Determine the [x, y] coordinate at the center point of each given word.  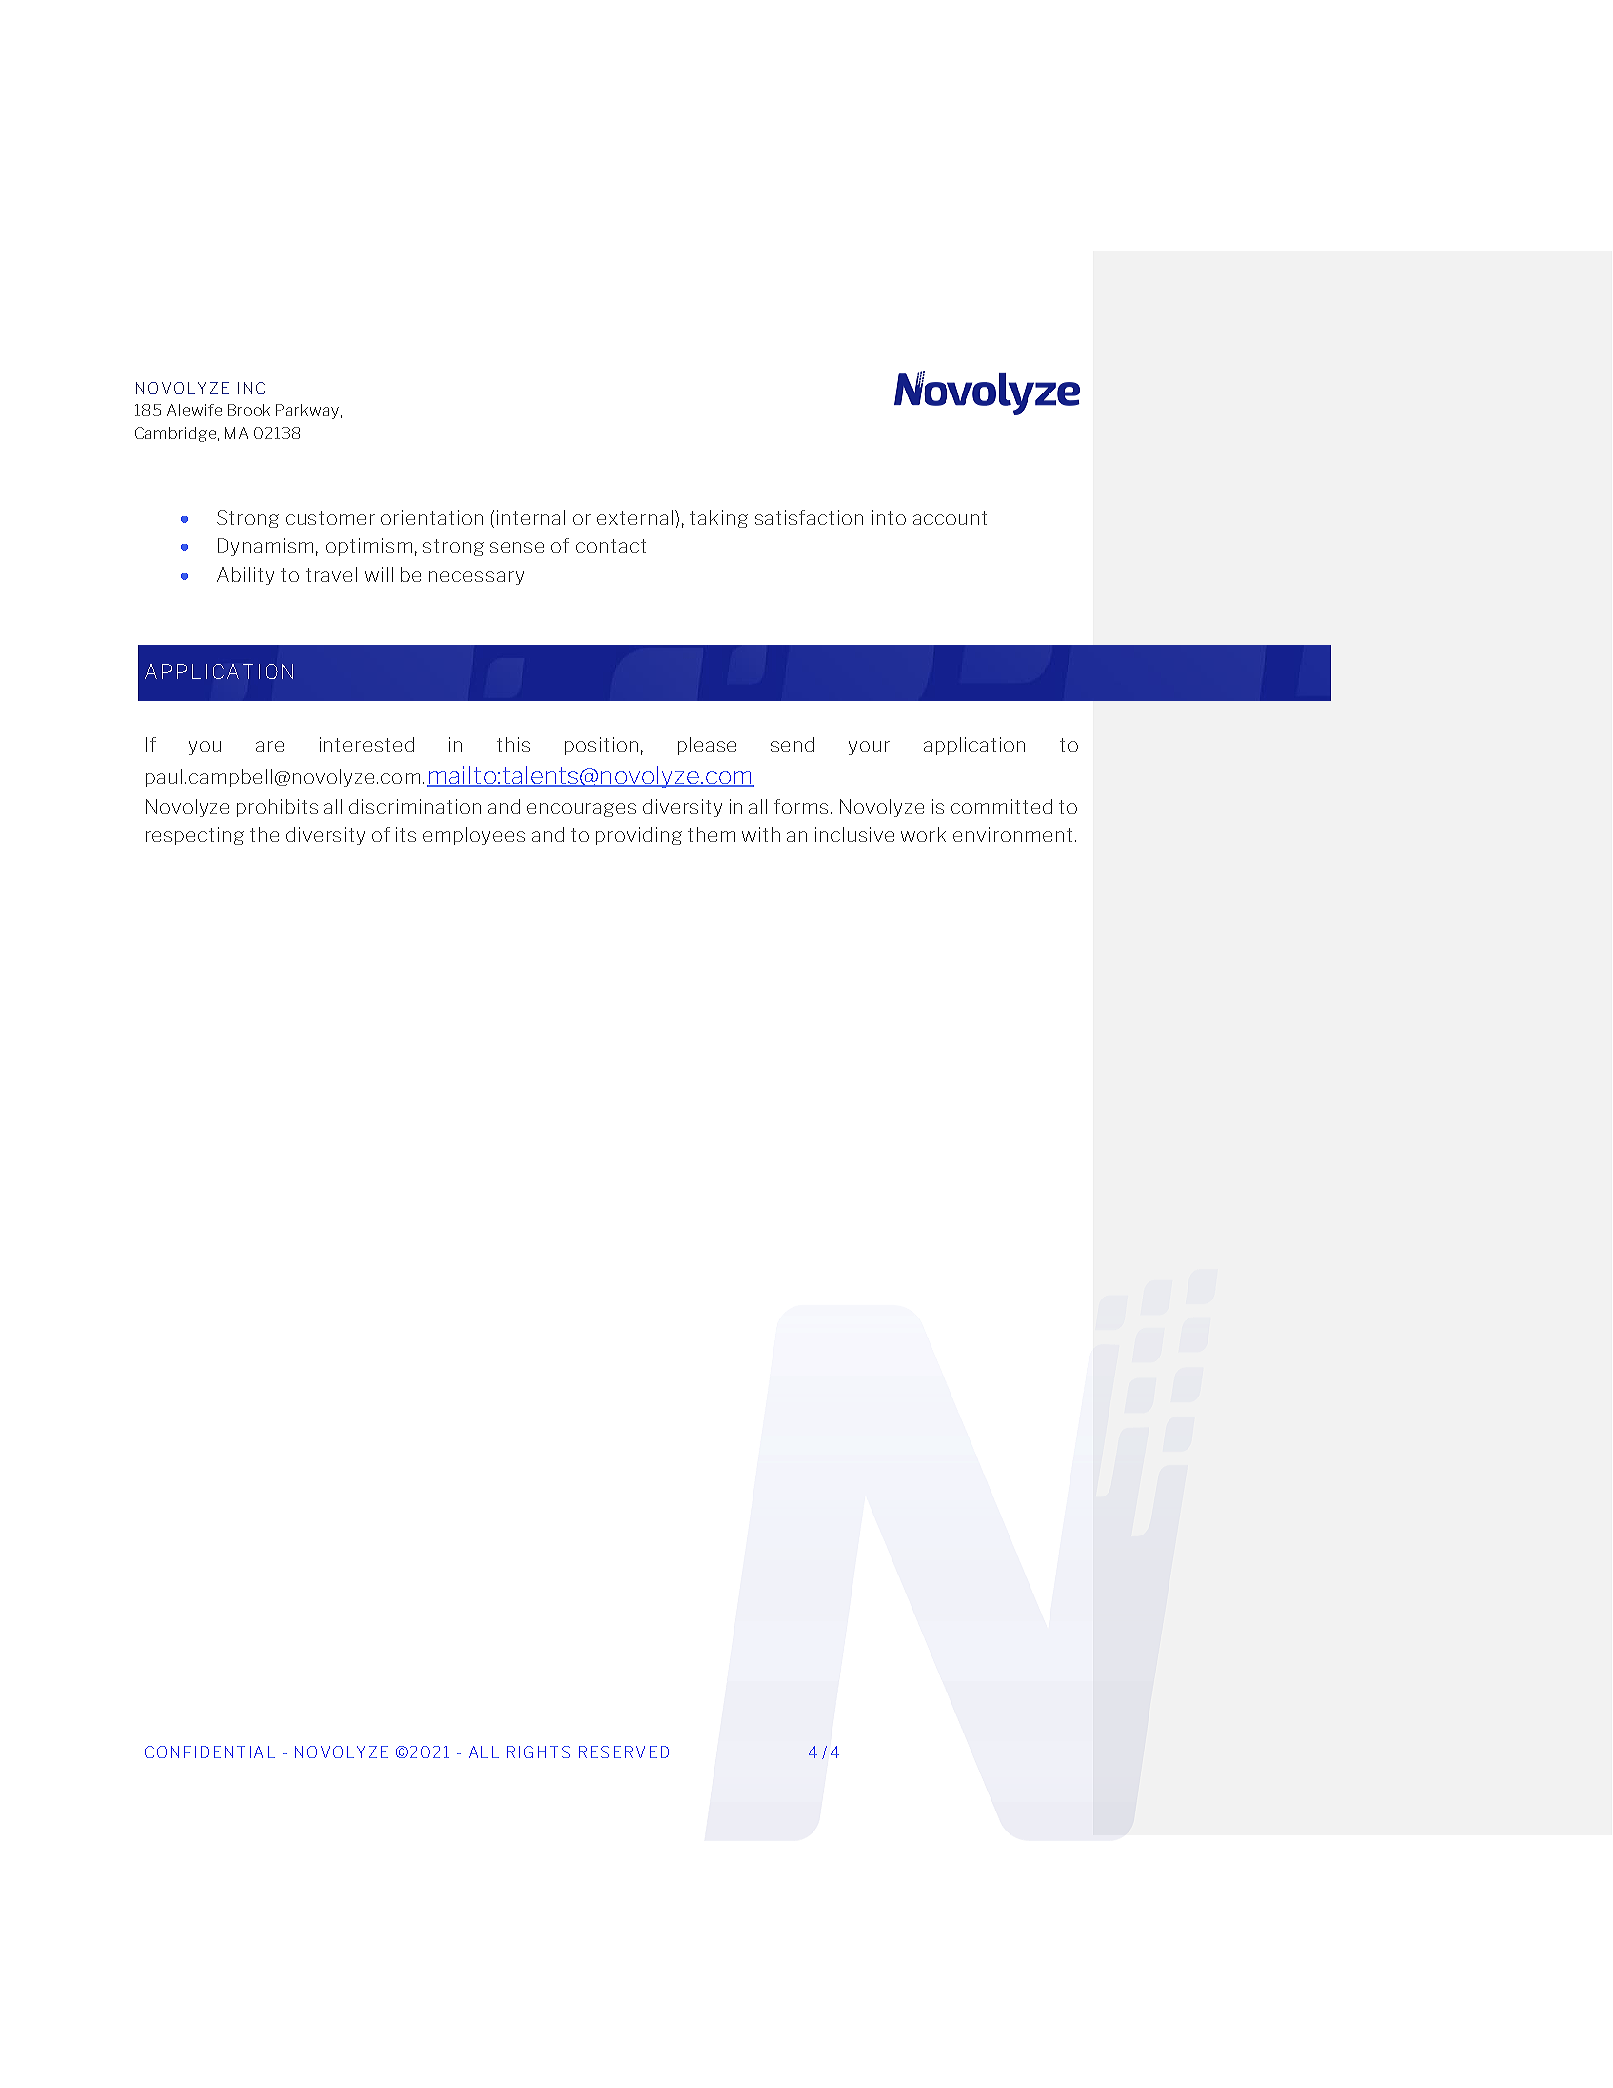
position [601, 746]
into [889, 517]
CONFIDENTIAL [210, 1752]
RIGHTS [538, 1752]
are [270, 746]
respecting [195, 836]
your [869, 748]
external [636, 517]
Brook [249, 410]
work [923, 834]
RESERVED [624, 1752]
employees [474, 836]
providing [639, 836]
